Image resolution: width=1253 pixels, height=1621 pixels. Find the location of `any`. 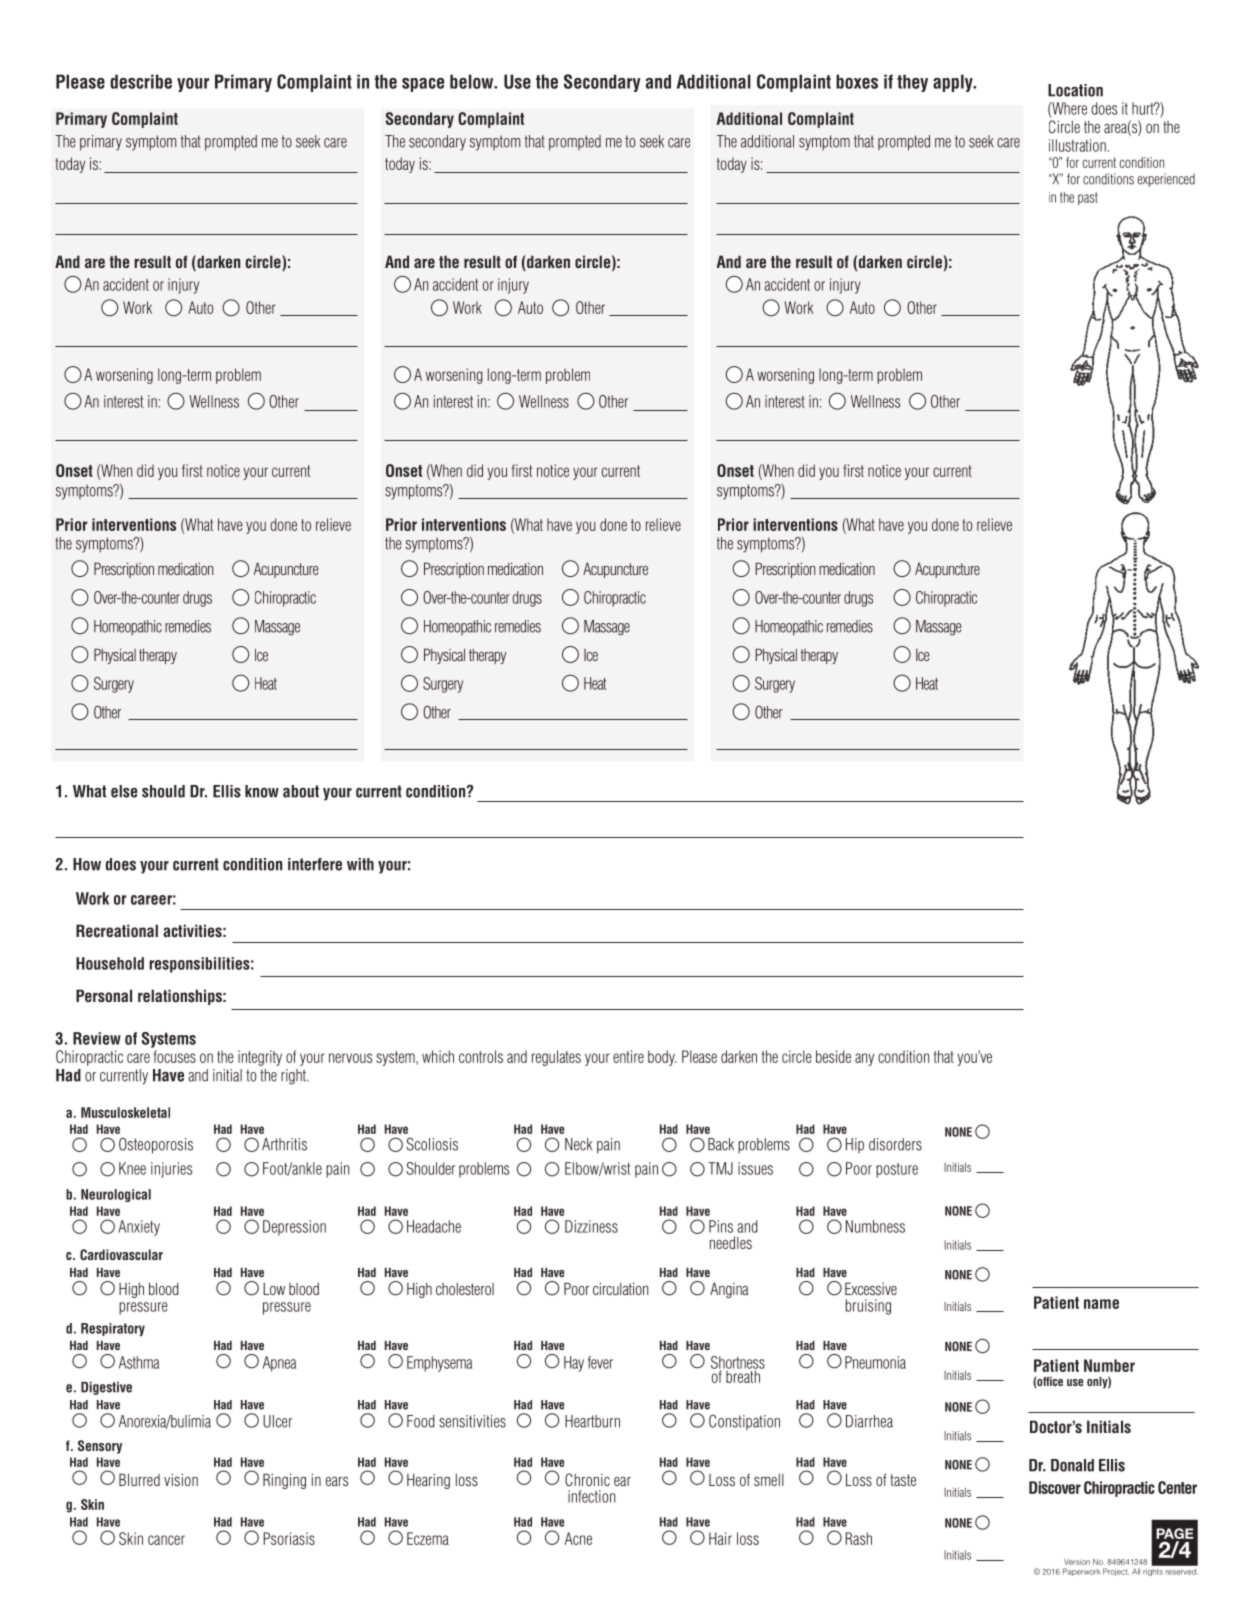

any is located at coordinates (864, 1059).
